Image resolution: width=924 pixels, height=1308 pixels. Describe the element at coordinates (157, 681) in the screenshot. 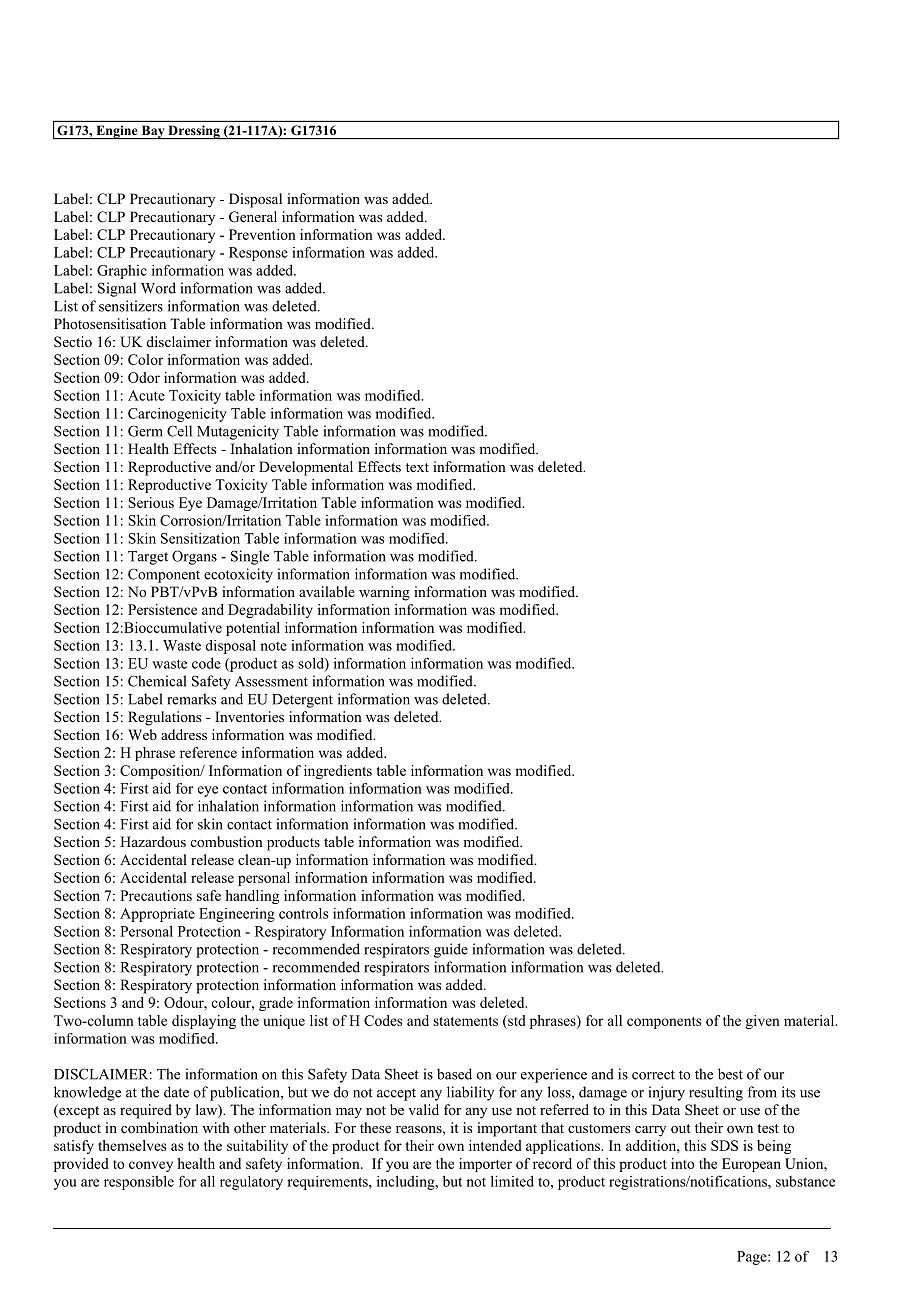

I see `Chemical` at that location.
